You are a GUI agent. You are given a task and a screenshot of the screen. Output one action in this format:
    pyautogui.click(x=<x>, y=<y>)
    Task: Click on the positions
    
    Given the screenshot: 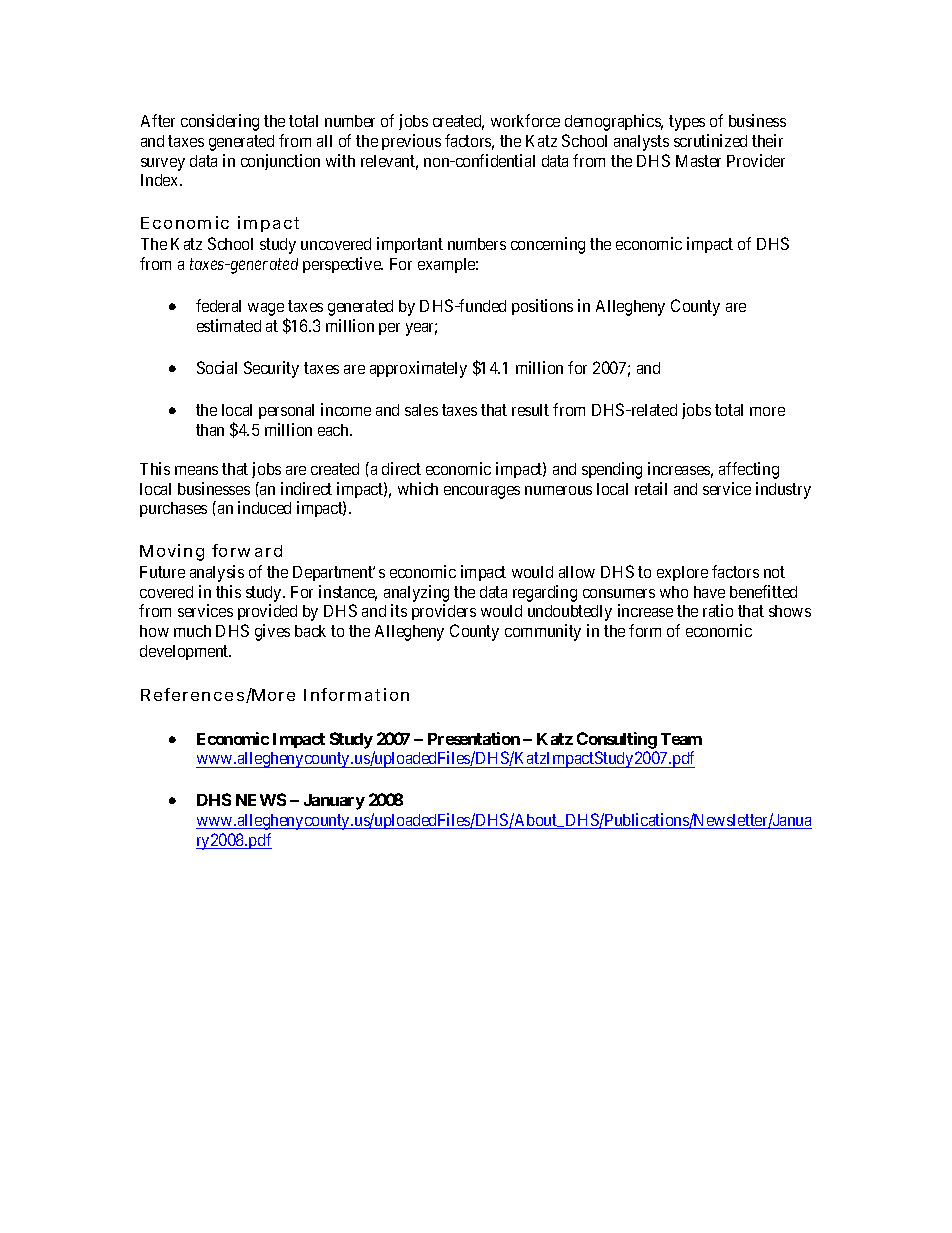 What is the action you would take?
    pyautogui.click(x=542, y=307)
